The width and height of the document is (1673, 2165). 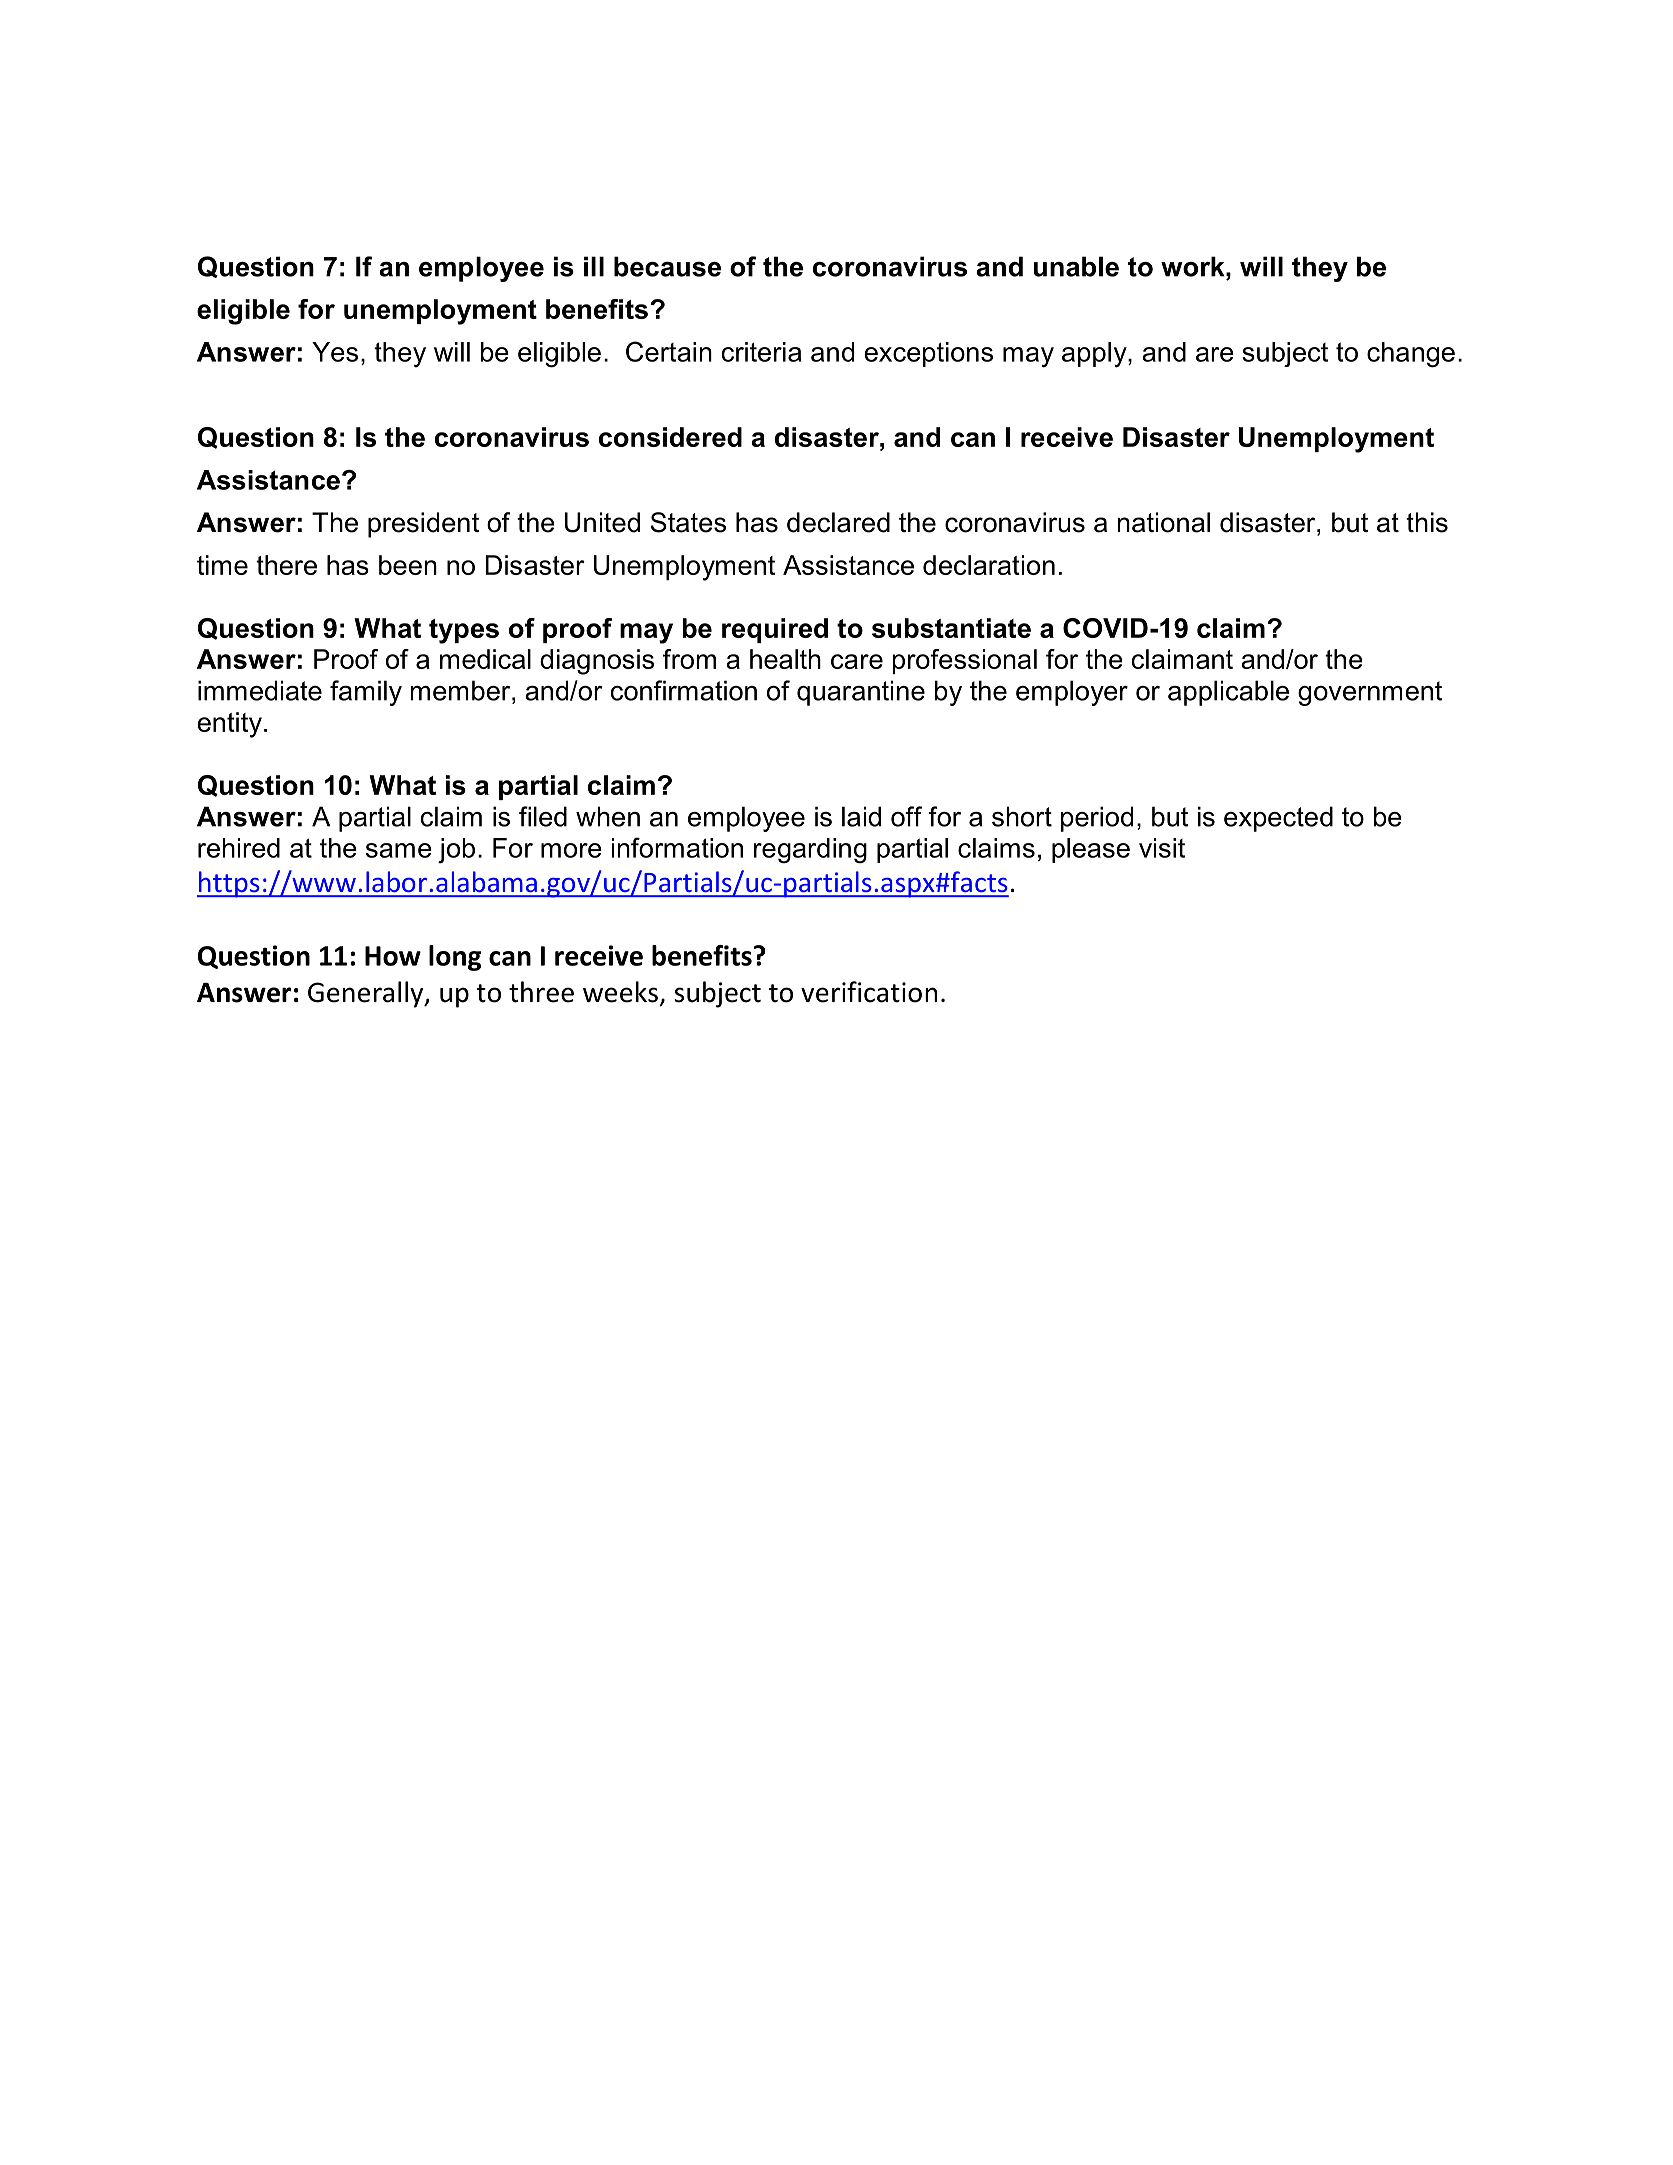 What do you see at coordinates (1278, 819) in the document?
I see `expected` at bounding box center [1278, 819].
